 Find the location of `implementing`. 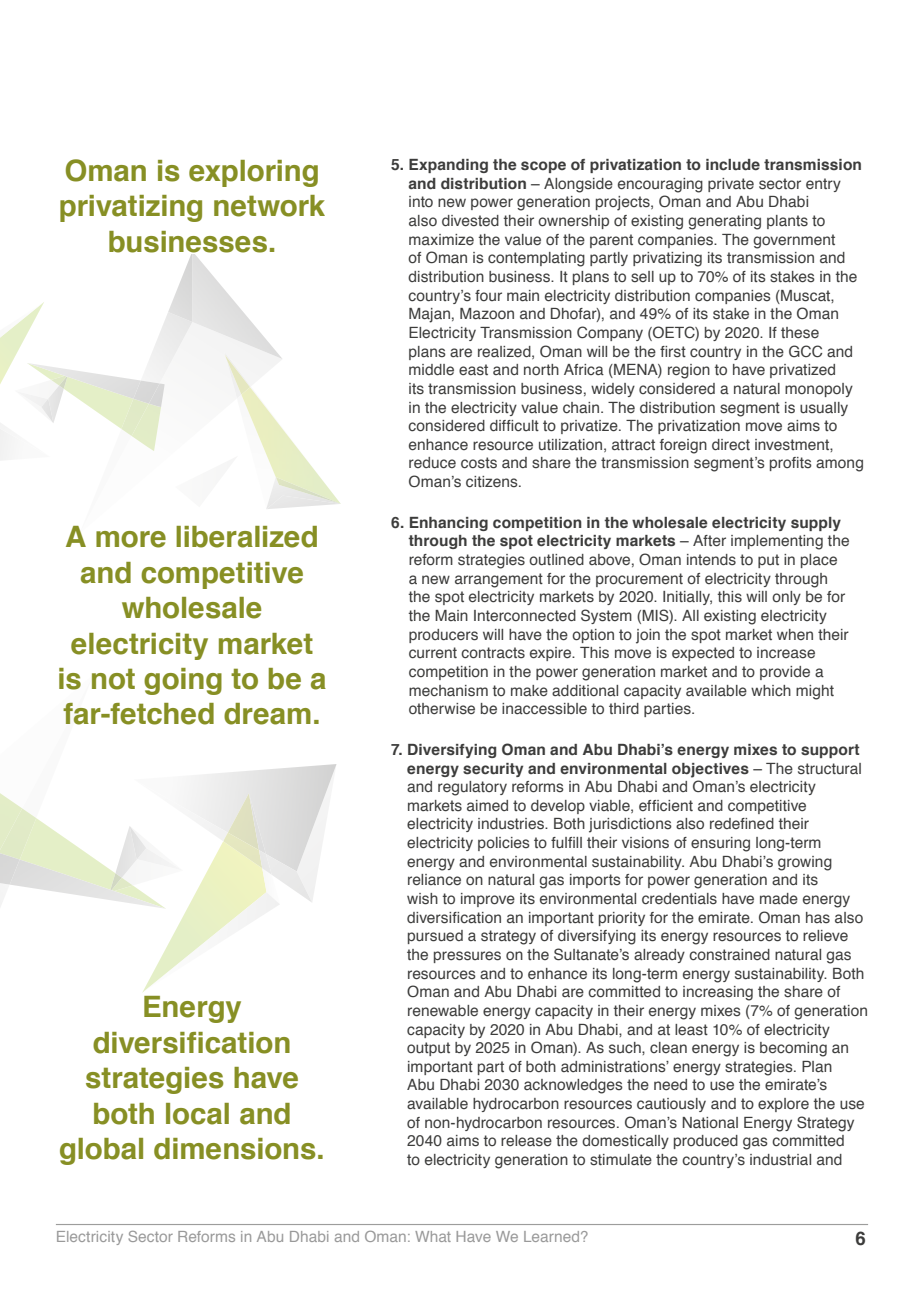

implementing is located at coordinates (777, 542).
